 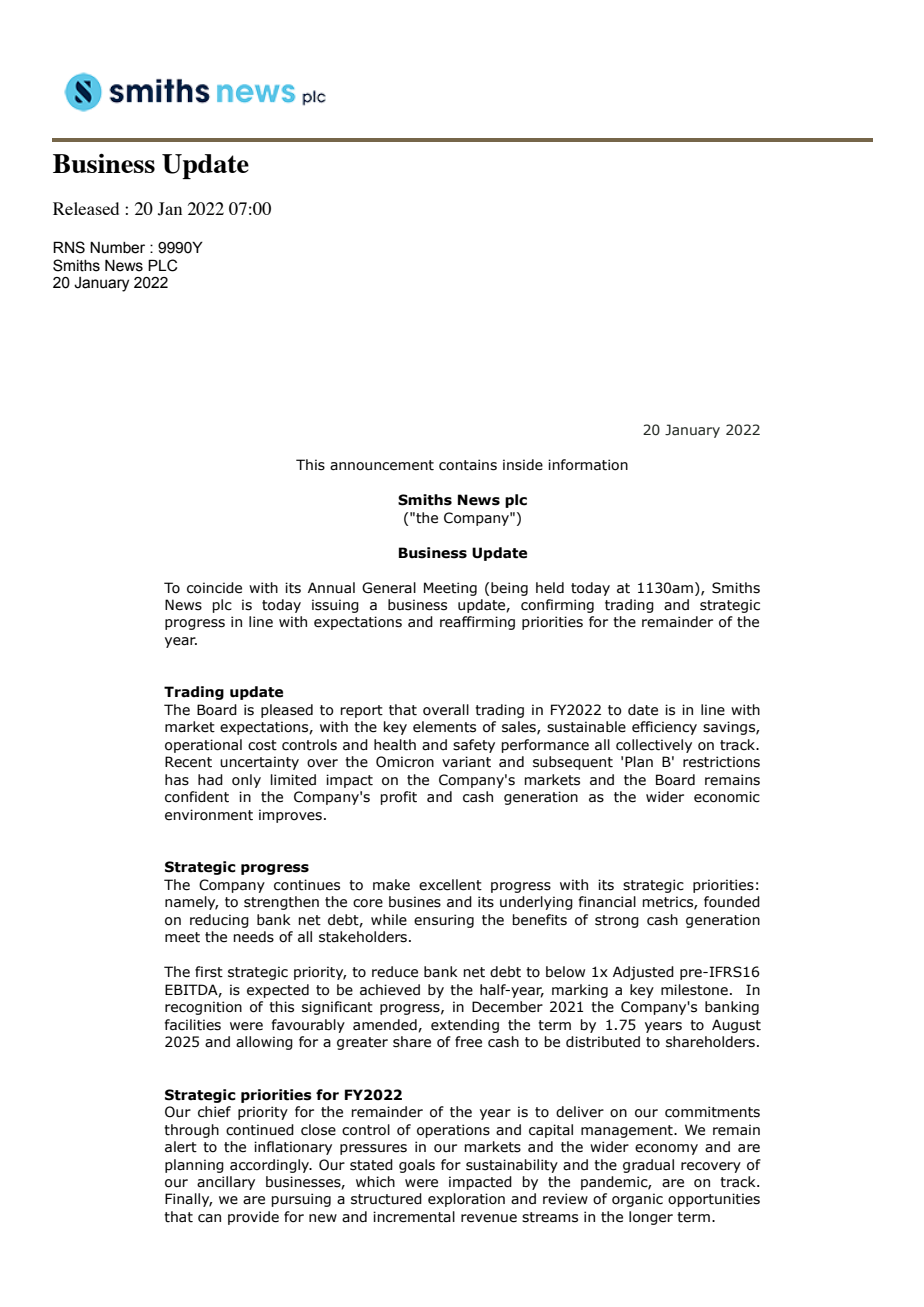 What do you see at coordinates (391, 885) in the image?
I see `make` at bounding box center [391, 885].
